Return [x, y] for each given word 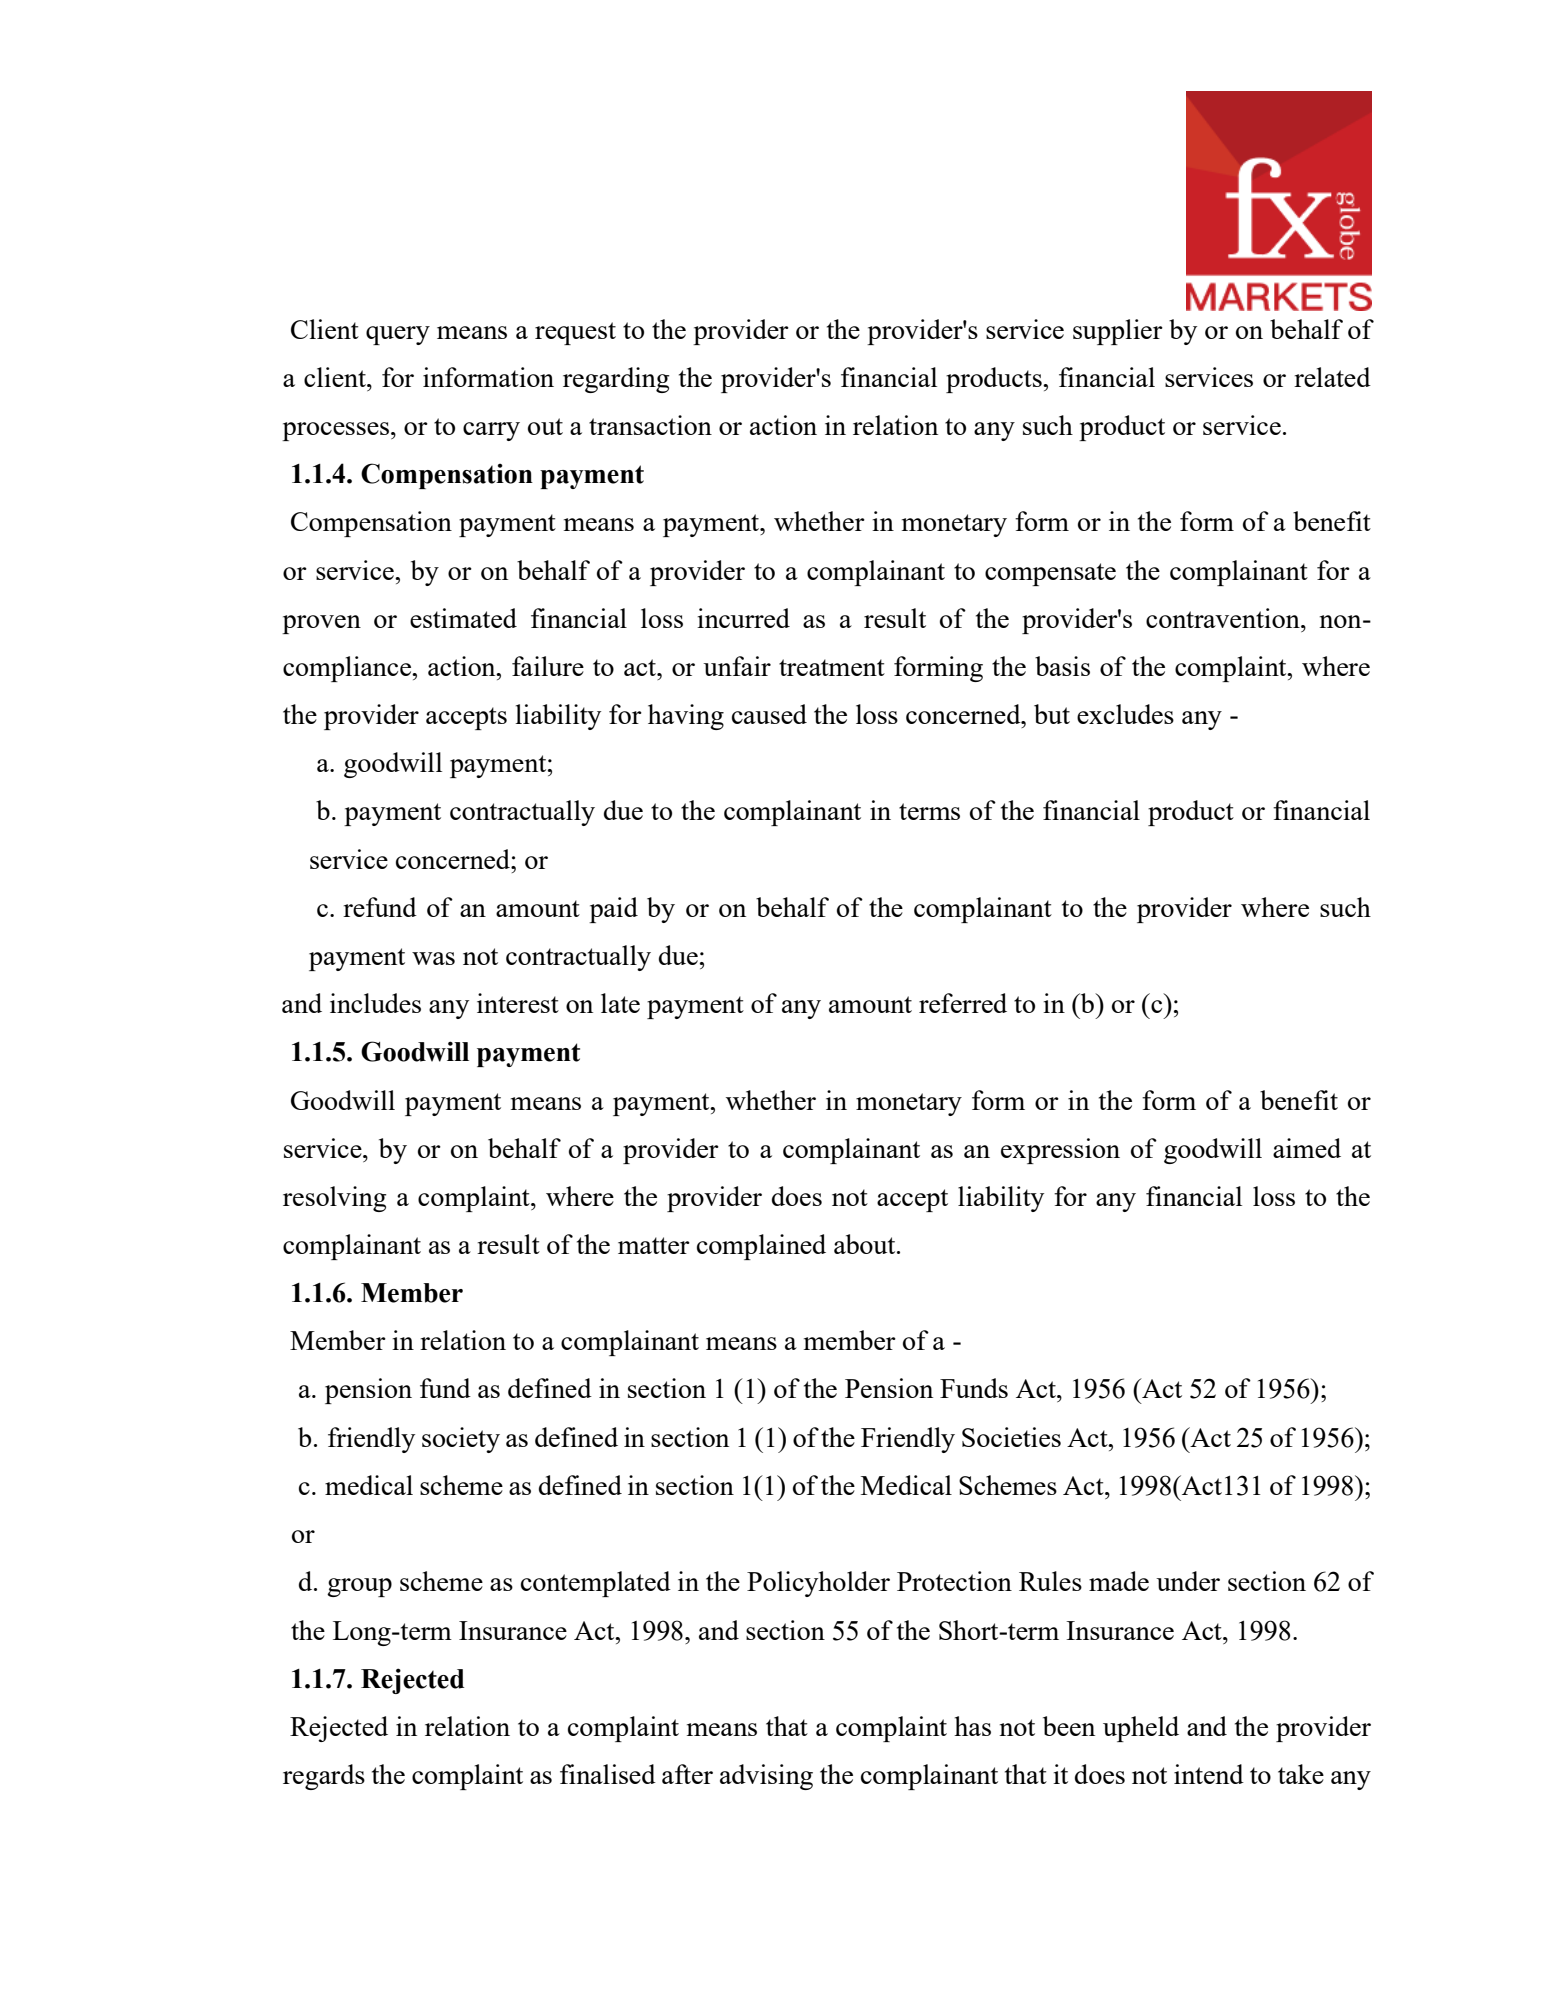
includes [375, 1003]
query [398, 335]
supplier [1118, 332]
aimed [1307, 1148]
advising [766, 1777]
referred [963, 1003]
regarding [616, 380]
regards [324, 1777]
